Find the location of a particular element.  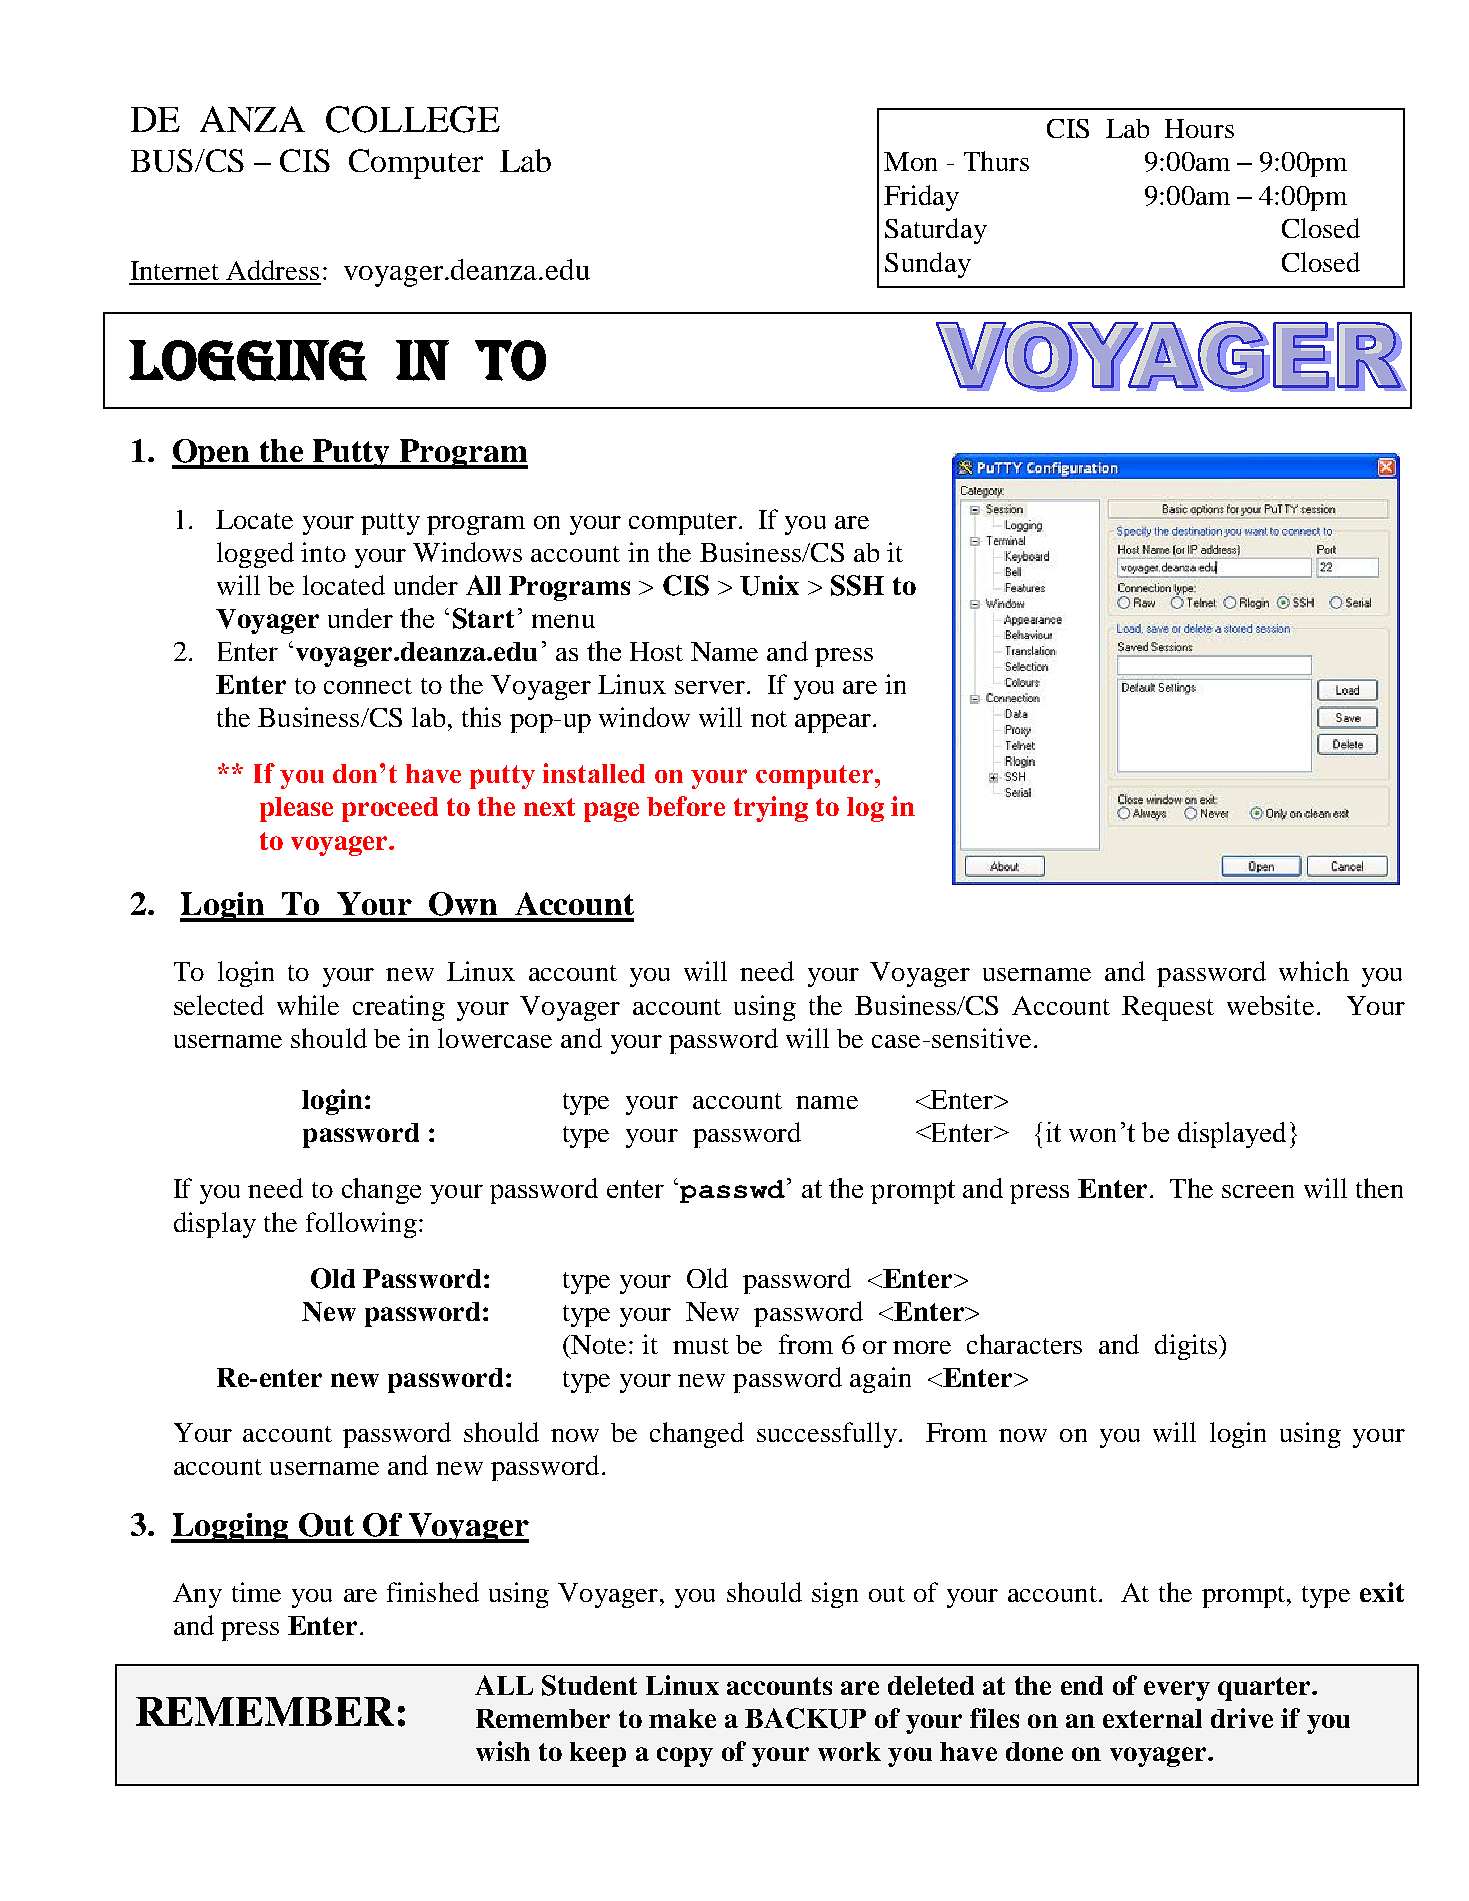

passwd is located at coordinates (732, 1191).
